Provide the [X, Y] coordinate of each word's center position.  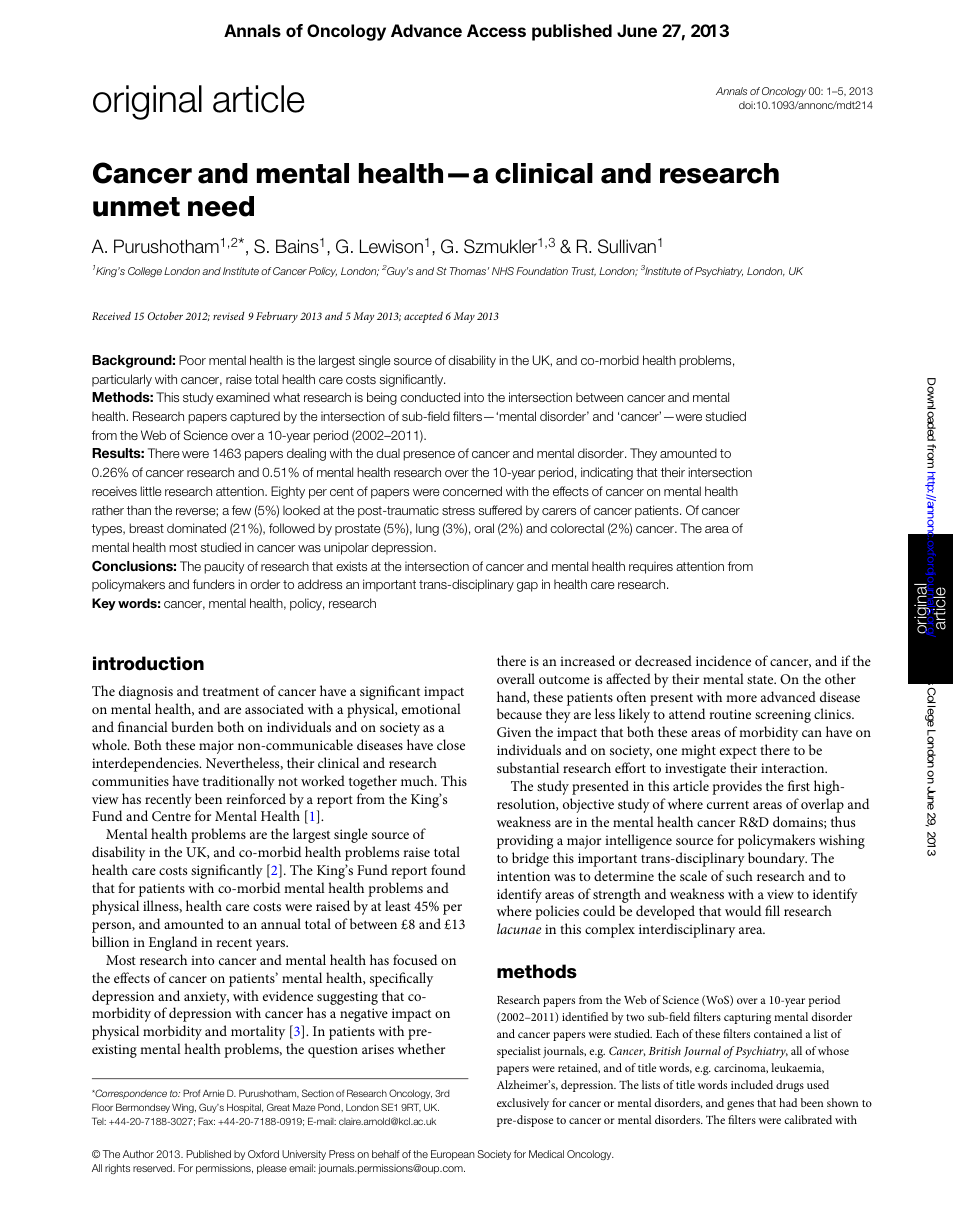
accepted [423, 317]
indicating [607, 473]
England [173, 943]
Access [496, 30]
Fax [206, 1121]
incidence [723, 660]
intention [523, 876]
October [165, 316]
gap [527, 587]
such [739, 875]
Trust [584, 272]
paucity [224, 567]
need [221, 206]
